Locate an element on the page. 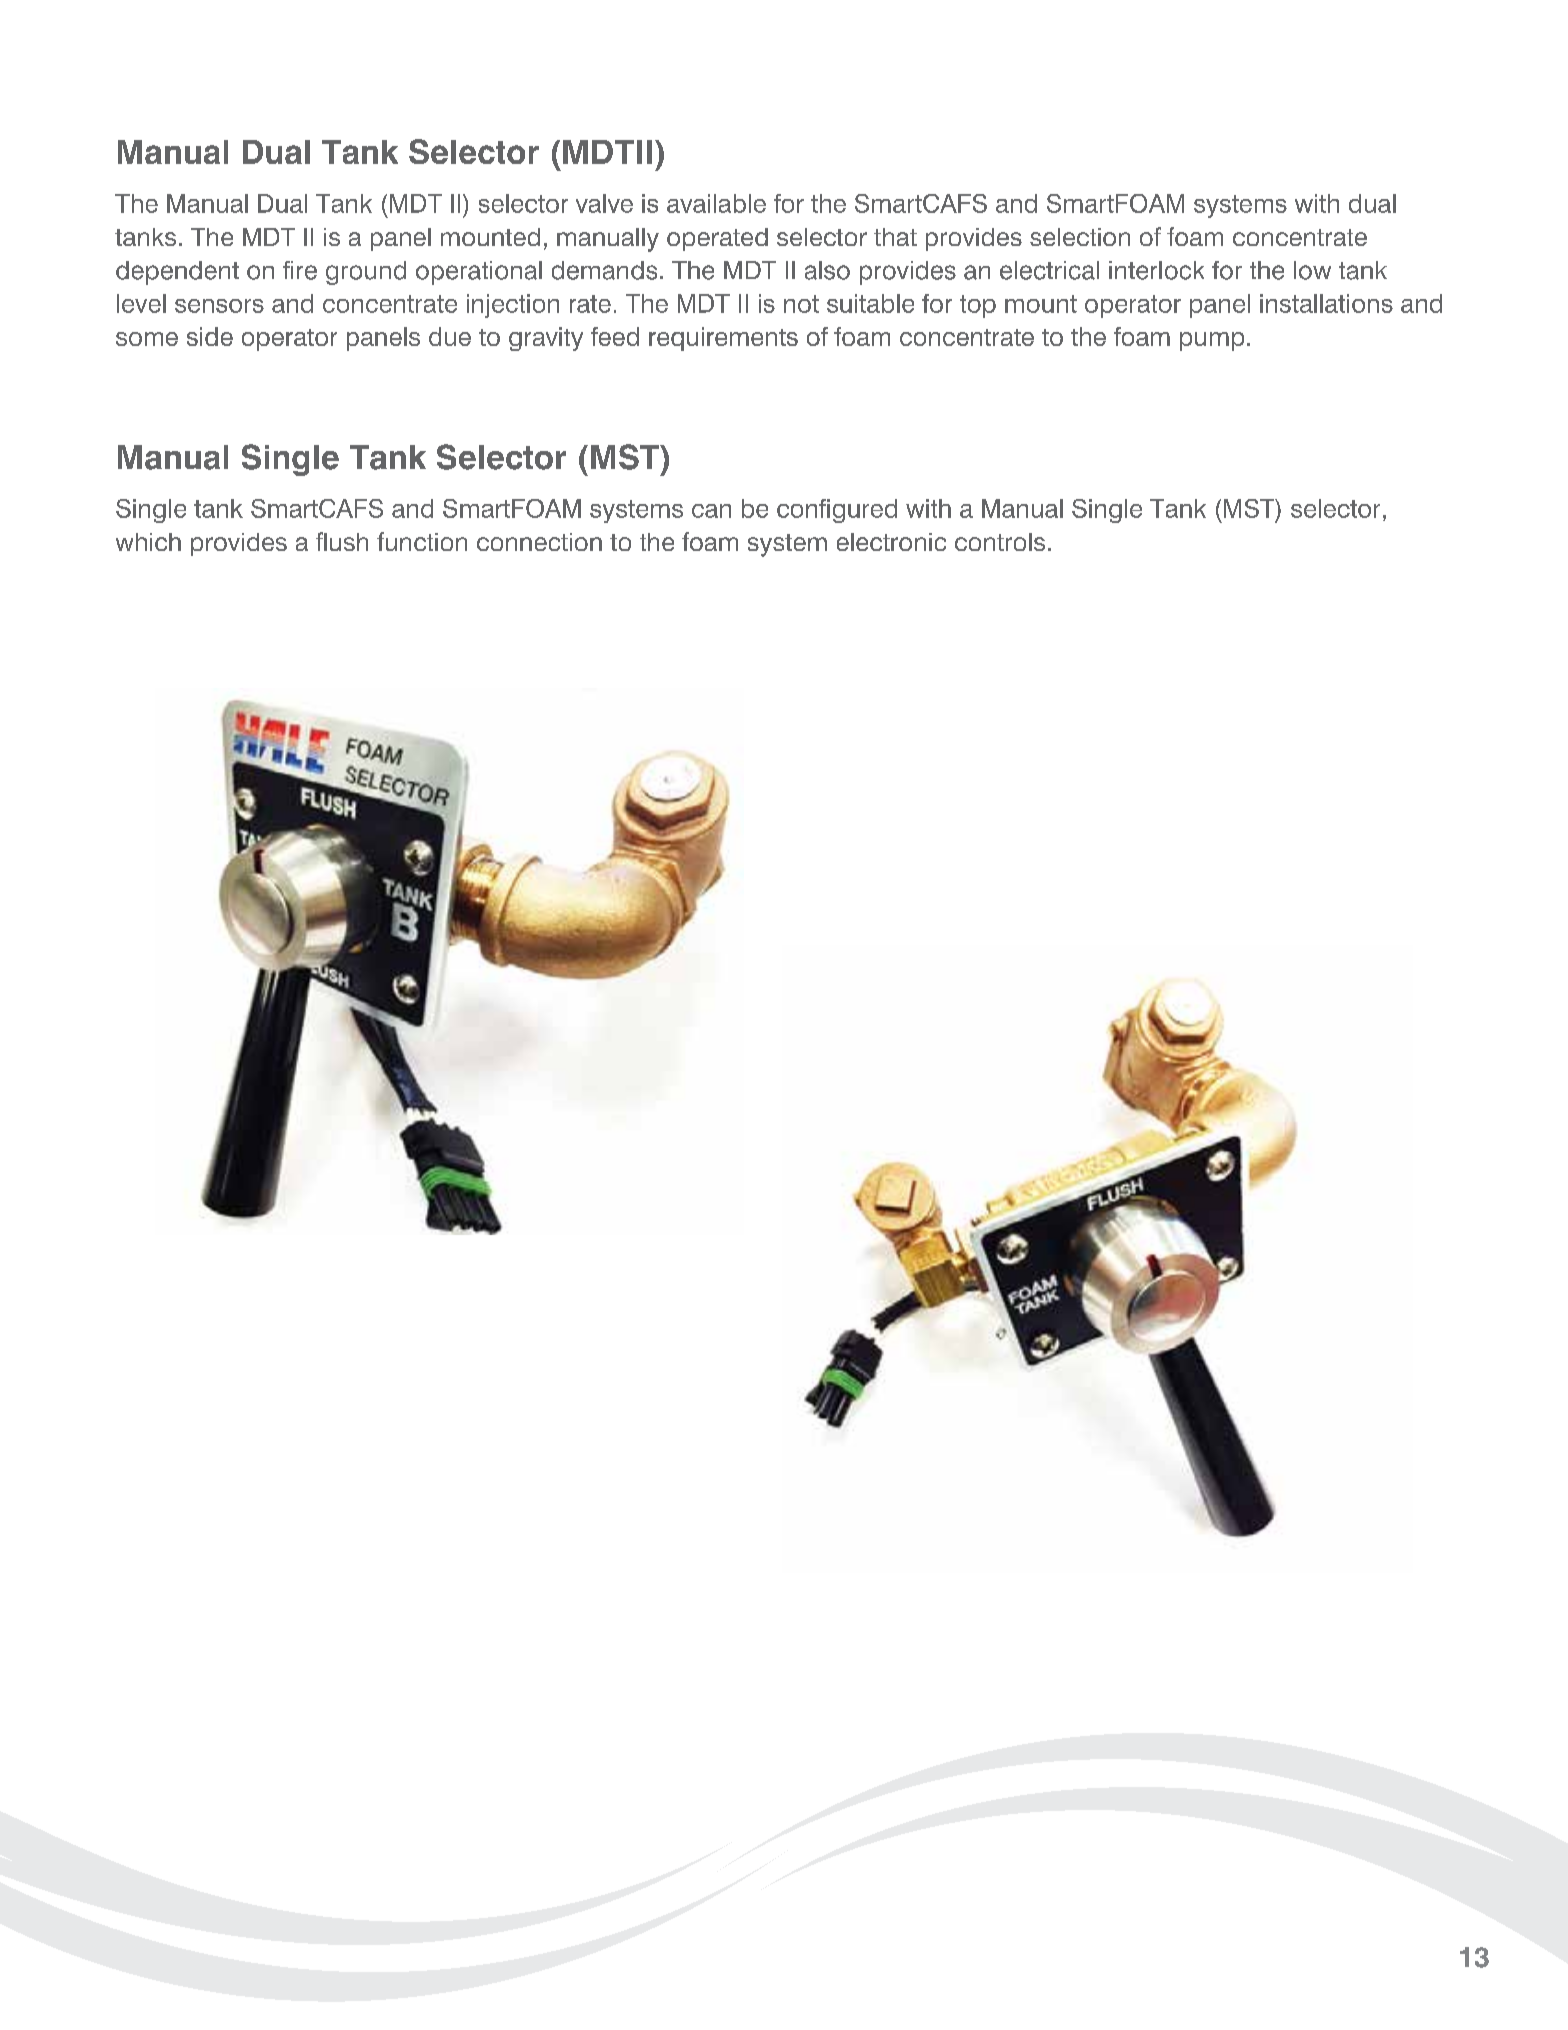  available is located at coordinates (716, 203).
